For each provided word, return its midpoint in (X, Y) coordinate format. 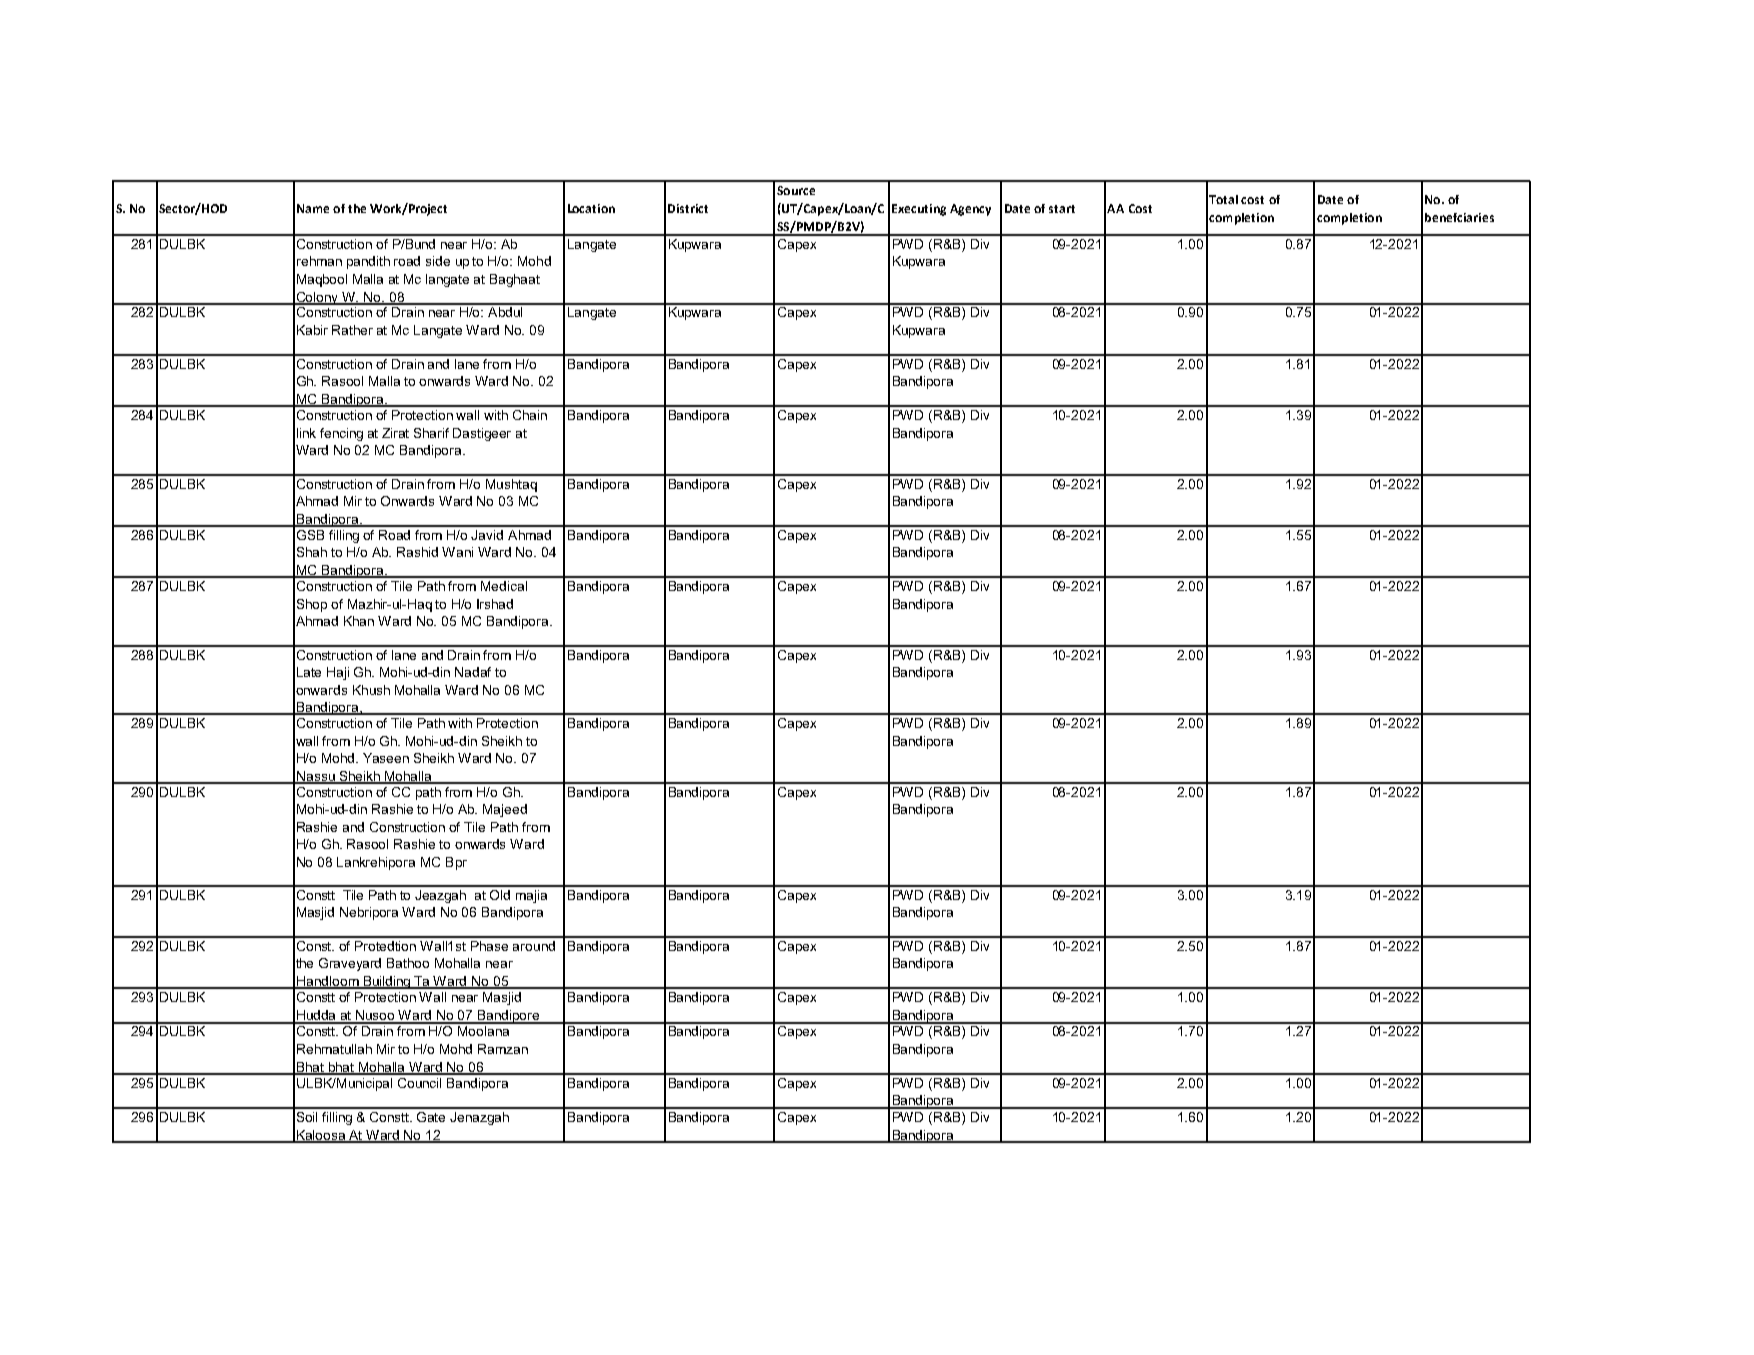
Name (313, 208)
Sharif (431, 433)
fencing (341, 434)
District (688, 208)
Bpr (456, 863)
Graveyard (350, 964)
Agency (970, 210)
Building (387, 982)
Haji (338, 673)
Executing (919, 210)
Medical (504, 586)
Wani (457, 552)
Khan (359, 621)
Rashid (417, 552)
